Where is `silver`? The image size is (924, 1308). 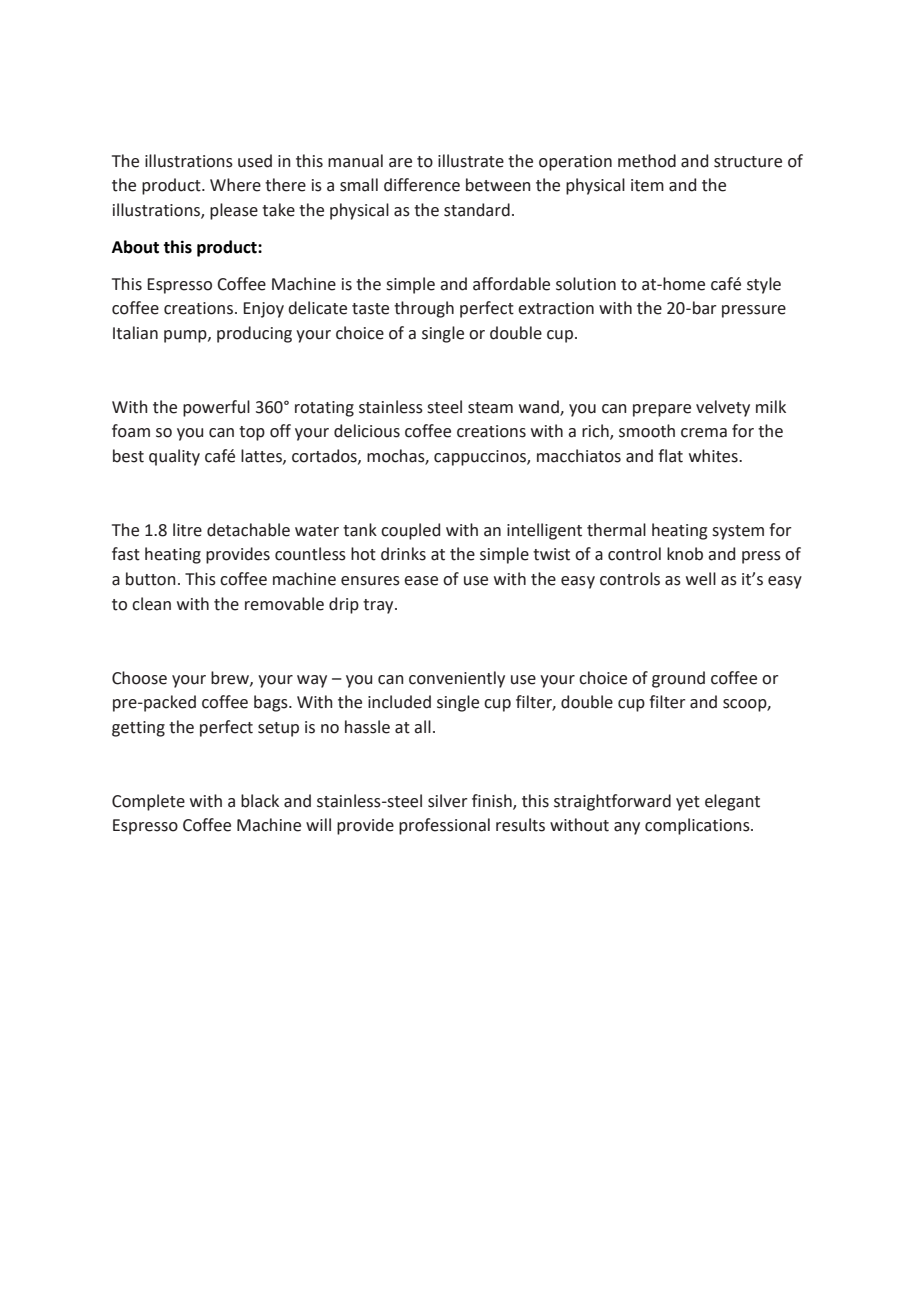
silver is located at coordinates (448, 801).
